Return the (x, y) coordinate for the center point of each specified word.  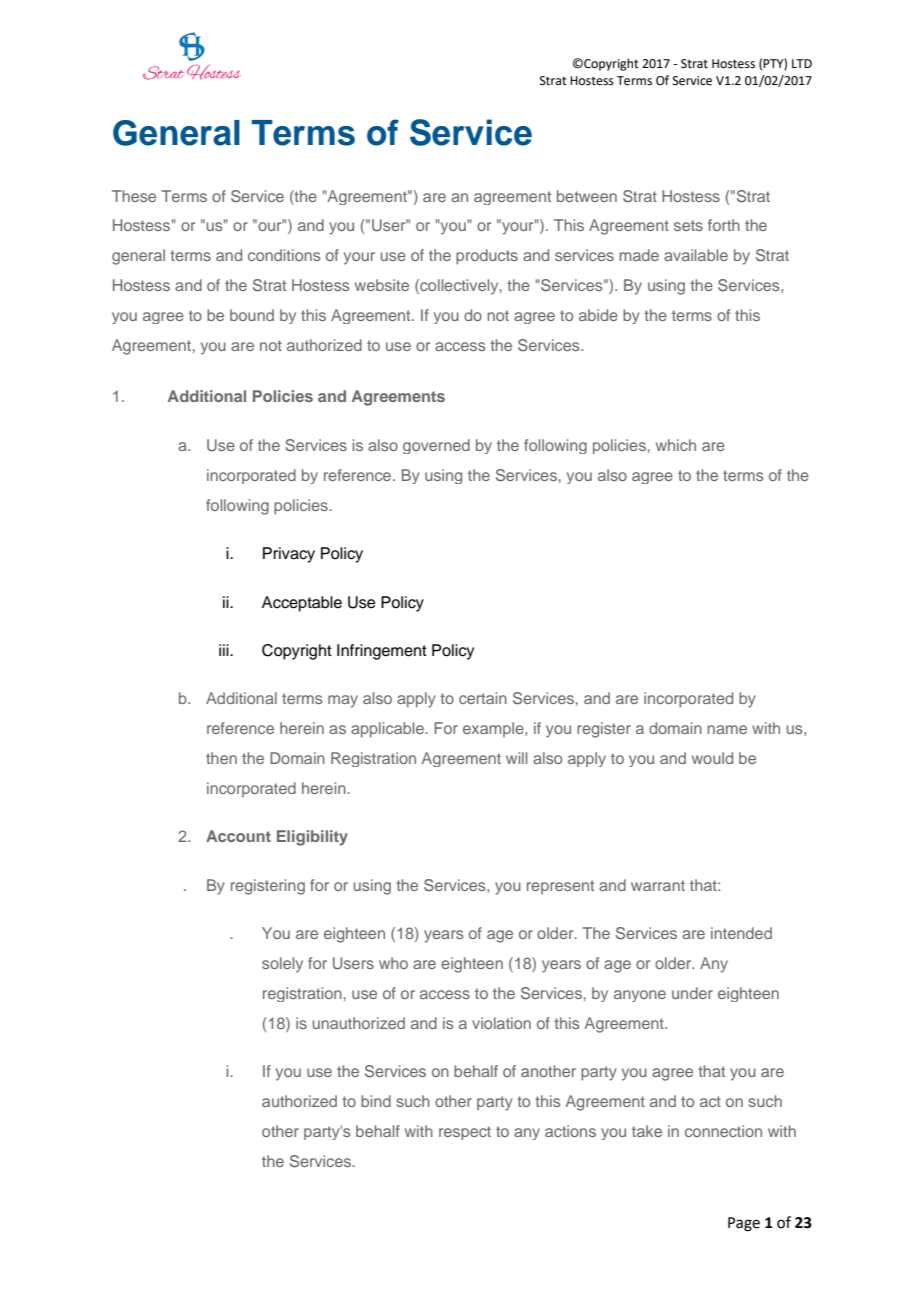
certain (483, 698)
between (587, 196)
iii (225, 650)
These (134, 196)
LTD (802, 63)
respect (465, 1133)
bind (376, 1101)
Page (744, 1224)
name (727, 729)
